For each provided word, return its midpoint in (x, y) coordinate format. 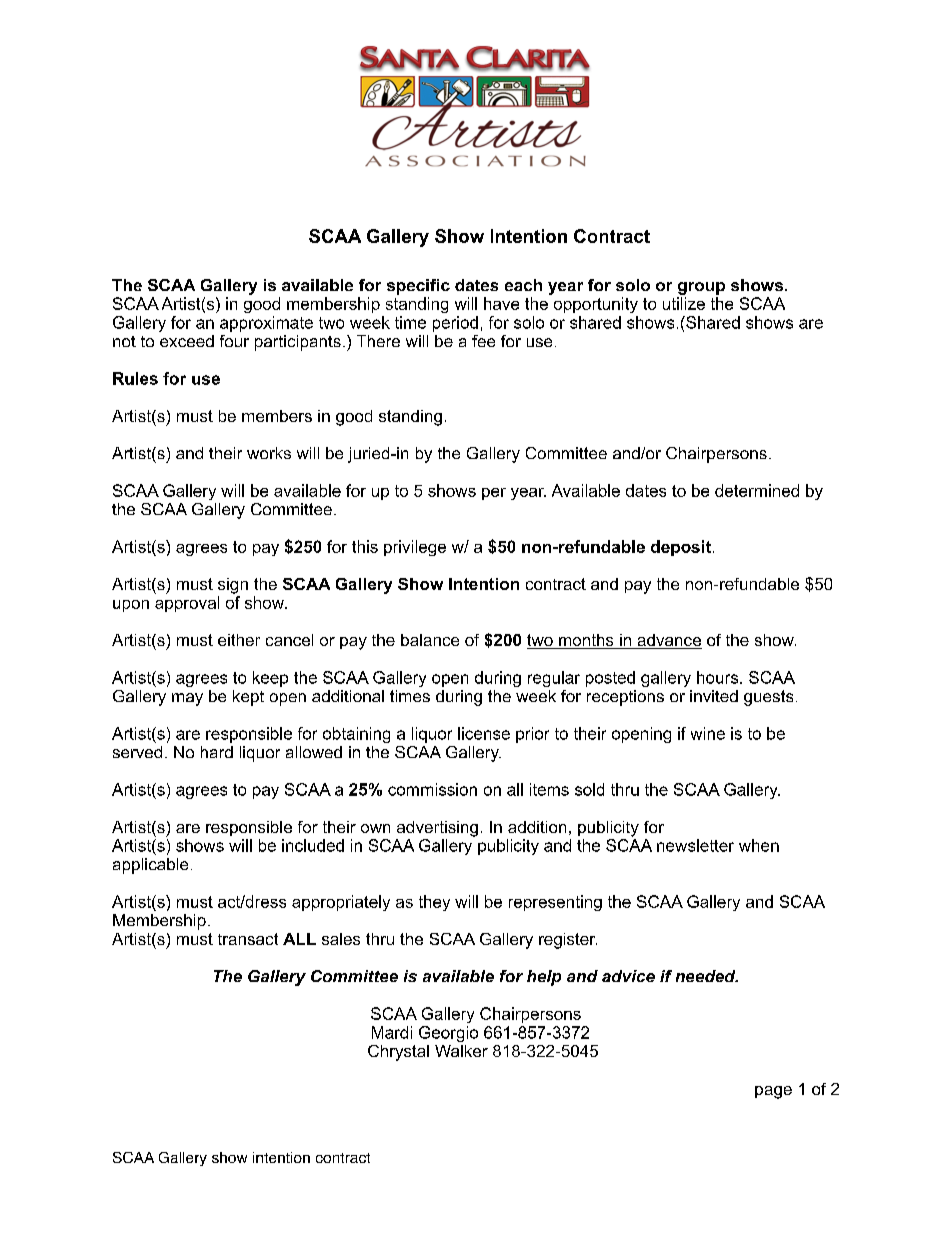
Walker (461, 1051)
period (455, 324)
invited (714, 696)
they (434, 903)
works (269, 453)
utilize (684, 303)
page (773, 1092)
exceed (187, 341)
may (187, 699)
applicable (150, 866)
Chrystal (398, 1053)
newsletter (695, 845)
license (484, 733)
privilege (415, 548)
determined (757, 490)
